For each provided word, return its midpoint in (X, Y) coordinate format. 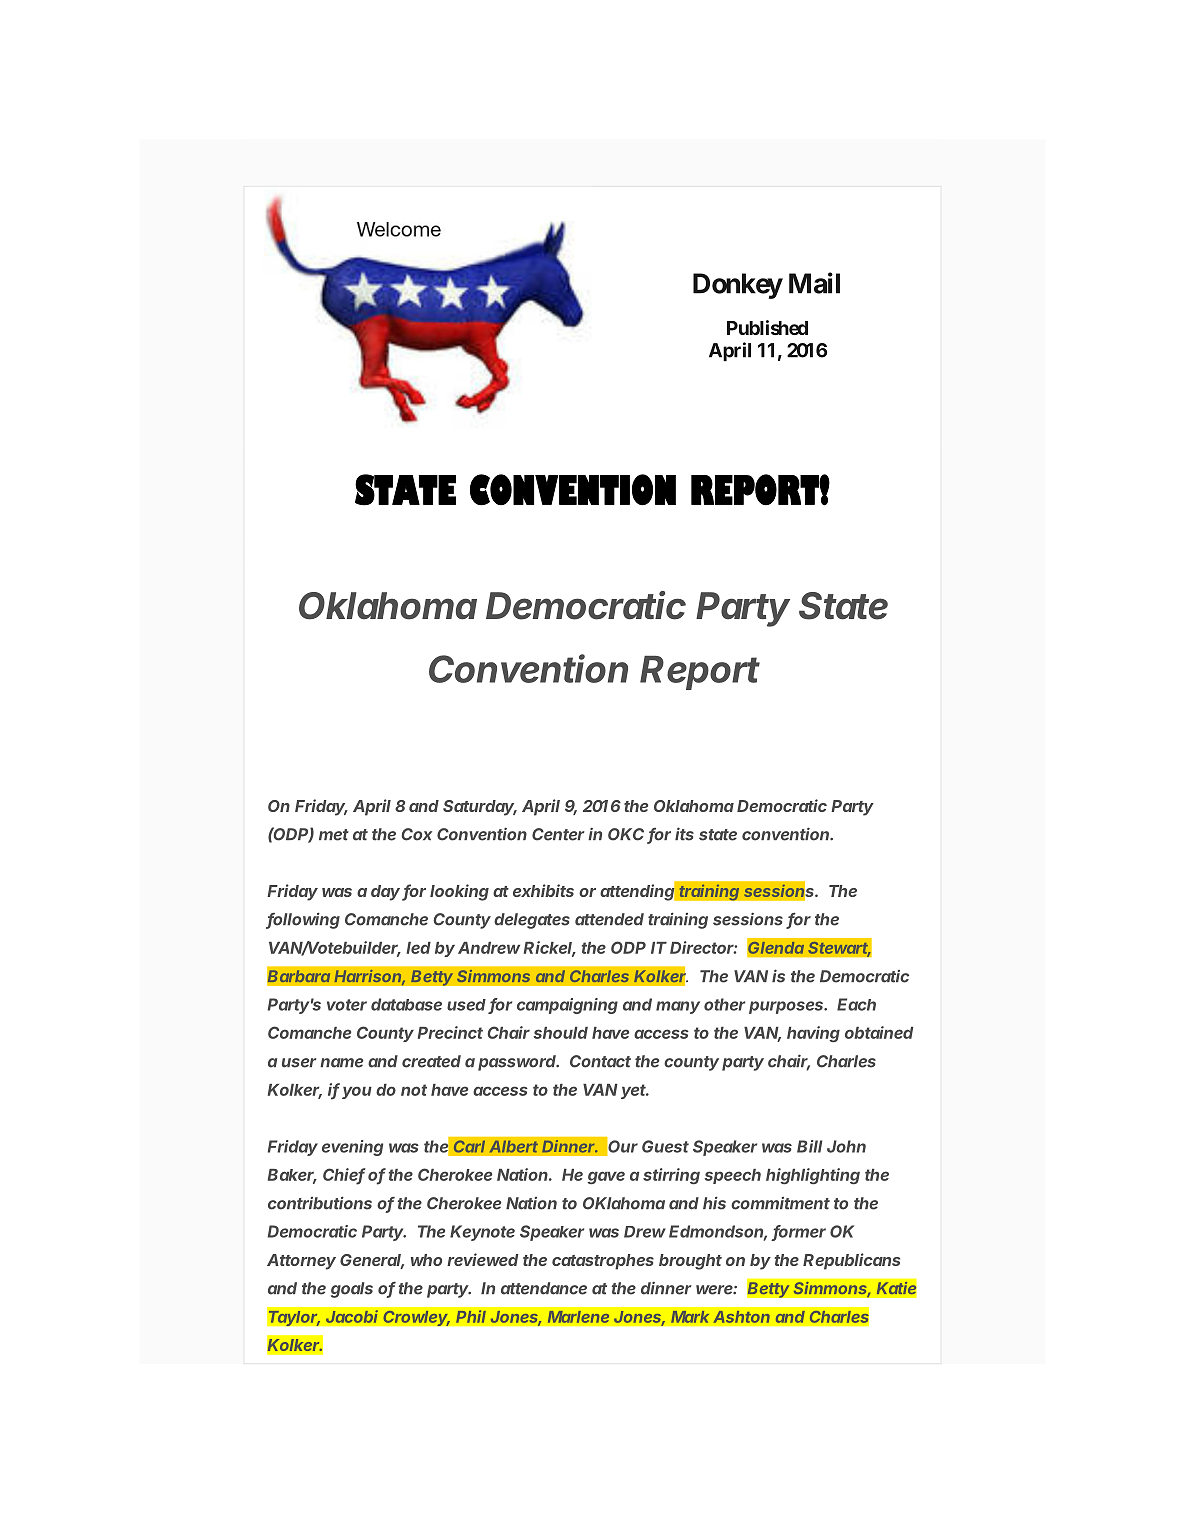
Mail (814, 283)
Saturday (480, 808)
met (334, 835)
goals (352, 1290)
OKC (628, 835)
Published (767, 327)
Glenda (776, 947)
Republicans (851, 1261)
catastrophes (603, 1262)
